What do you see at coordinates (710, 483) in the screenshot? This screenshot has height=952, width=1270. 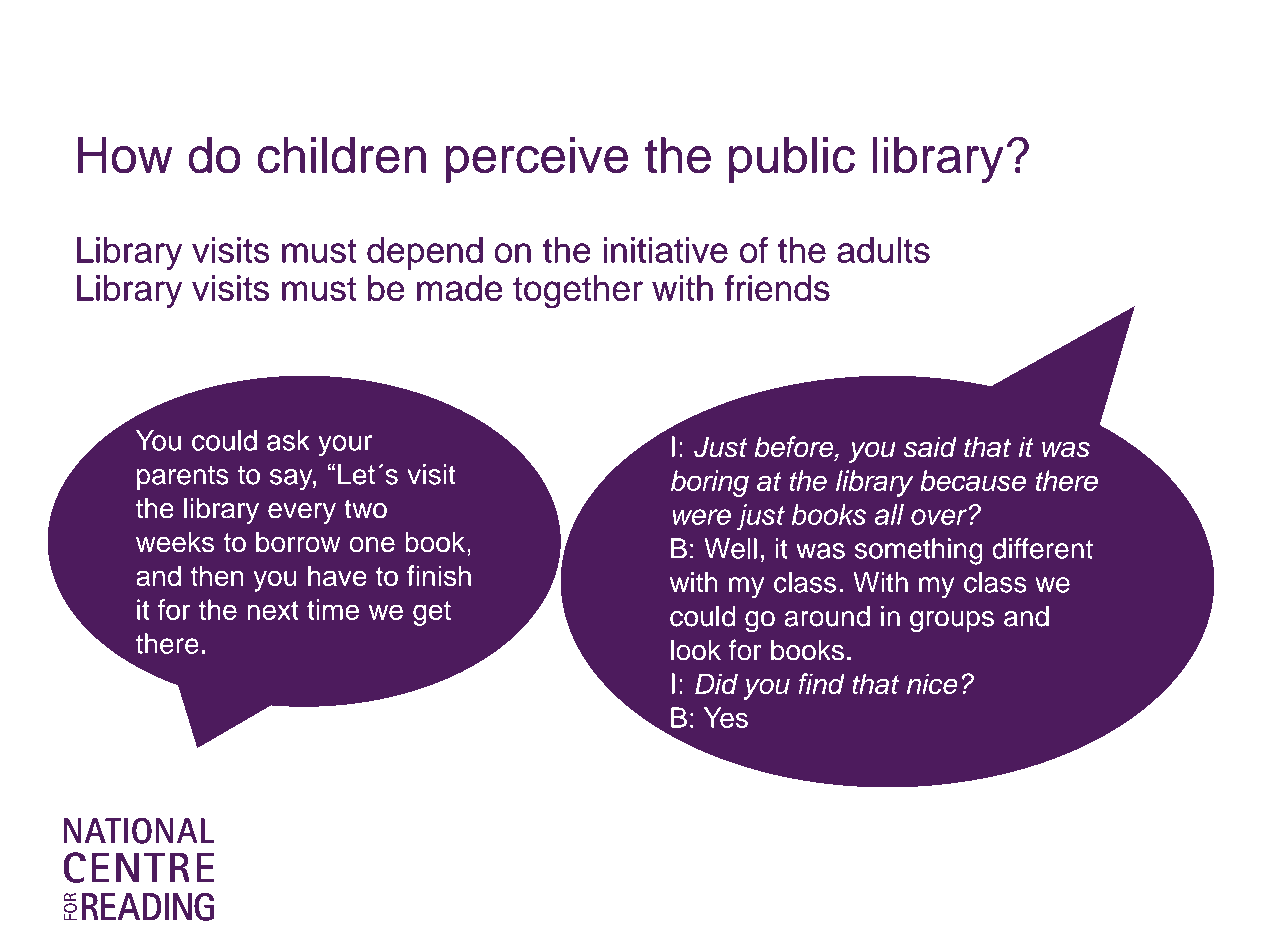 I see `boring` at bounding box center [710, 483].
